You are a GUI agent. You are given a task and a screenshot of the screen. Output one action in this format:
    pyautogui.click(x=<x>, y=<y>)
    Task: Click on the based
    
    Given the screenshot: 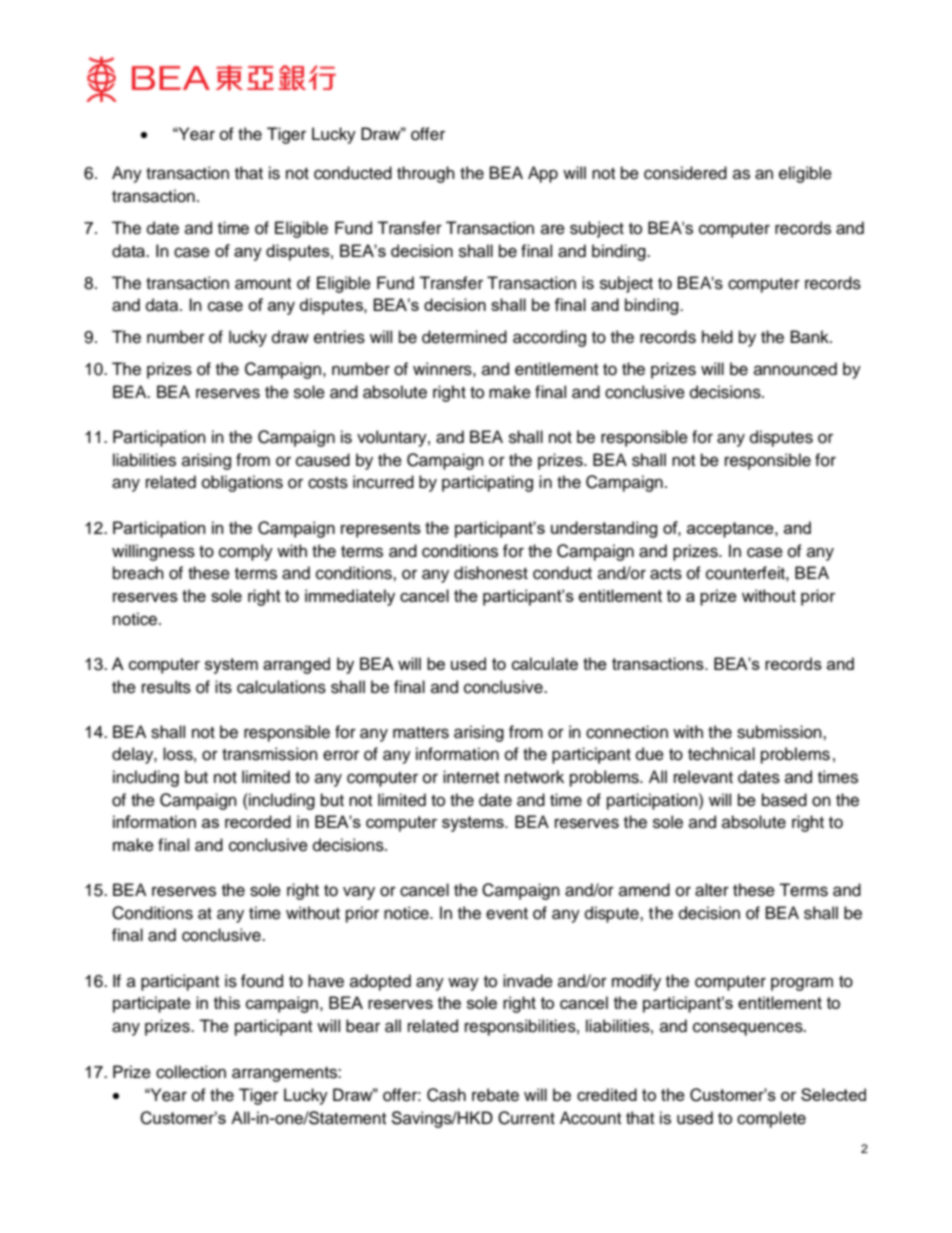 What is the action you would take?
    pyautogui.click(x=784, y=800)
